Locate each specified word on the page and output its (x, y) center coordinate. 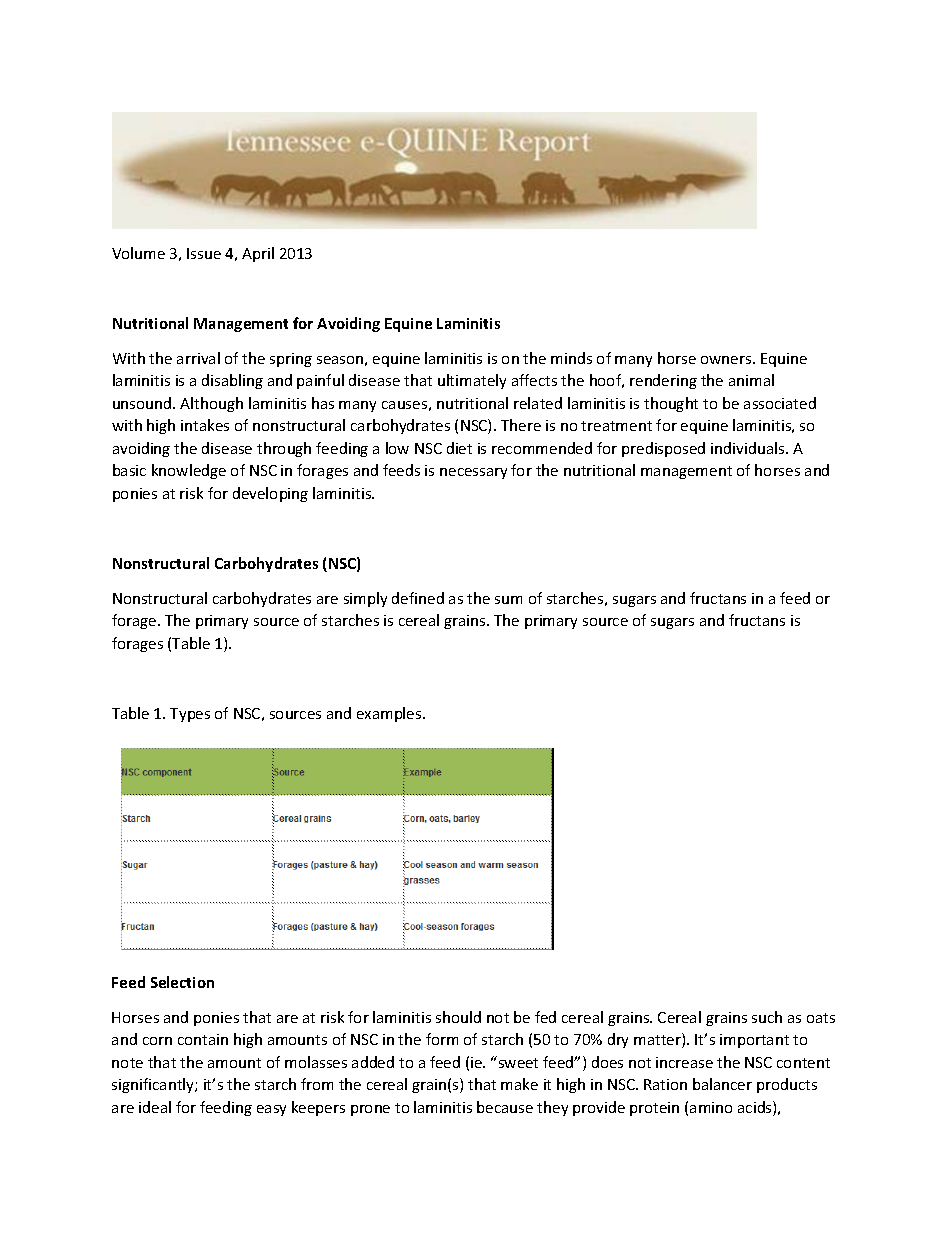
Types (190, 715)
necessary (473, 473)
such (767, 1017)
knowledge (189, 471)
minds (571, 358)
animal (751, 380)
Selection (182, 982)
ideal (155, 1107)
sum (508, 600)
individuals (749, 448)
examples (390, 714)
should (458, 1017)
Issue (204, 253)
